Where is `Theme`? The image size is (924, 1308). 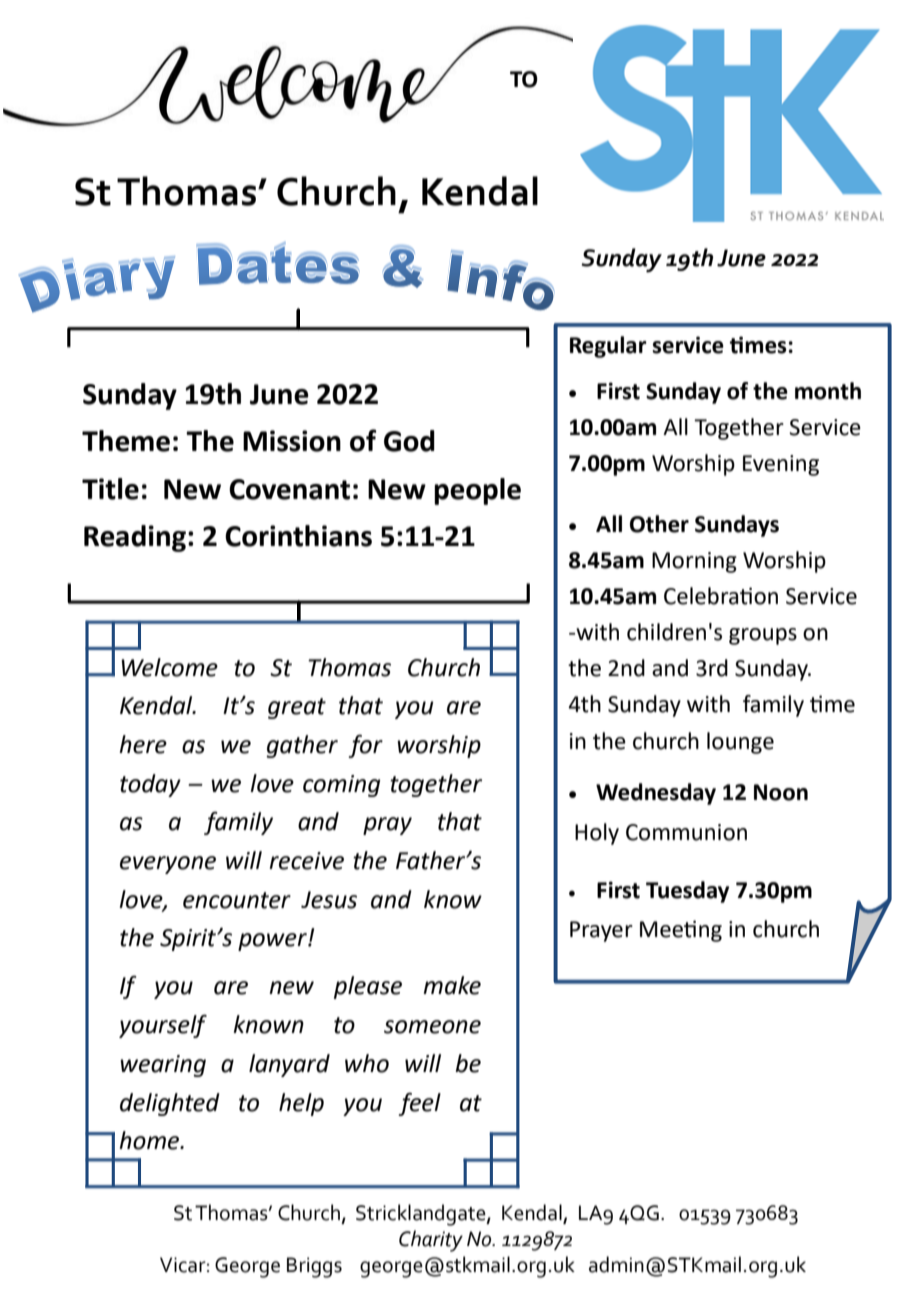
Theme is located at coordinates (126, 441).
